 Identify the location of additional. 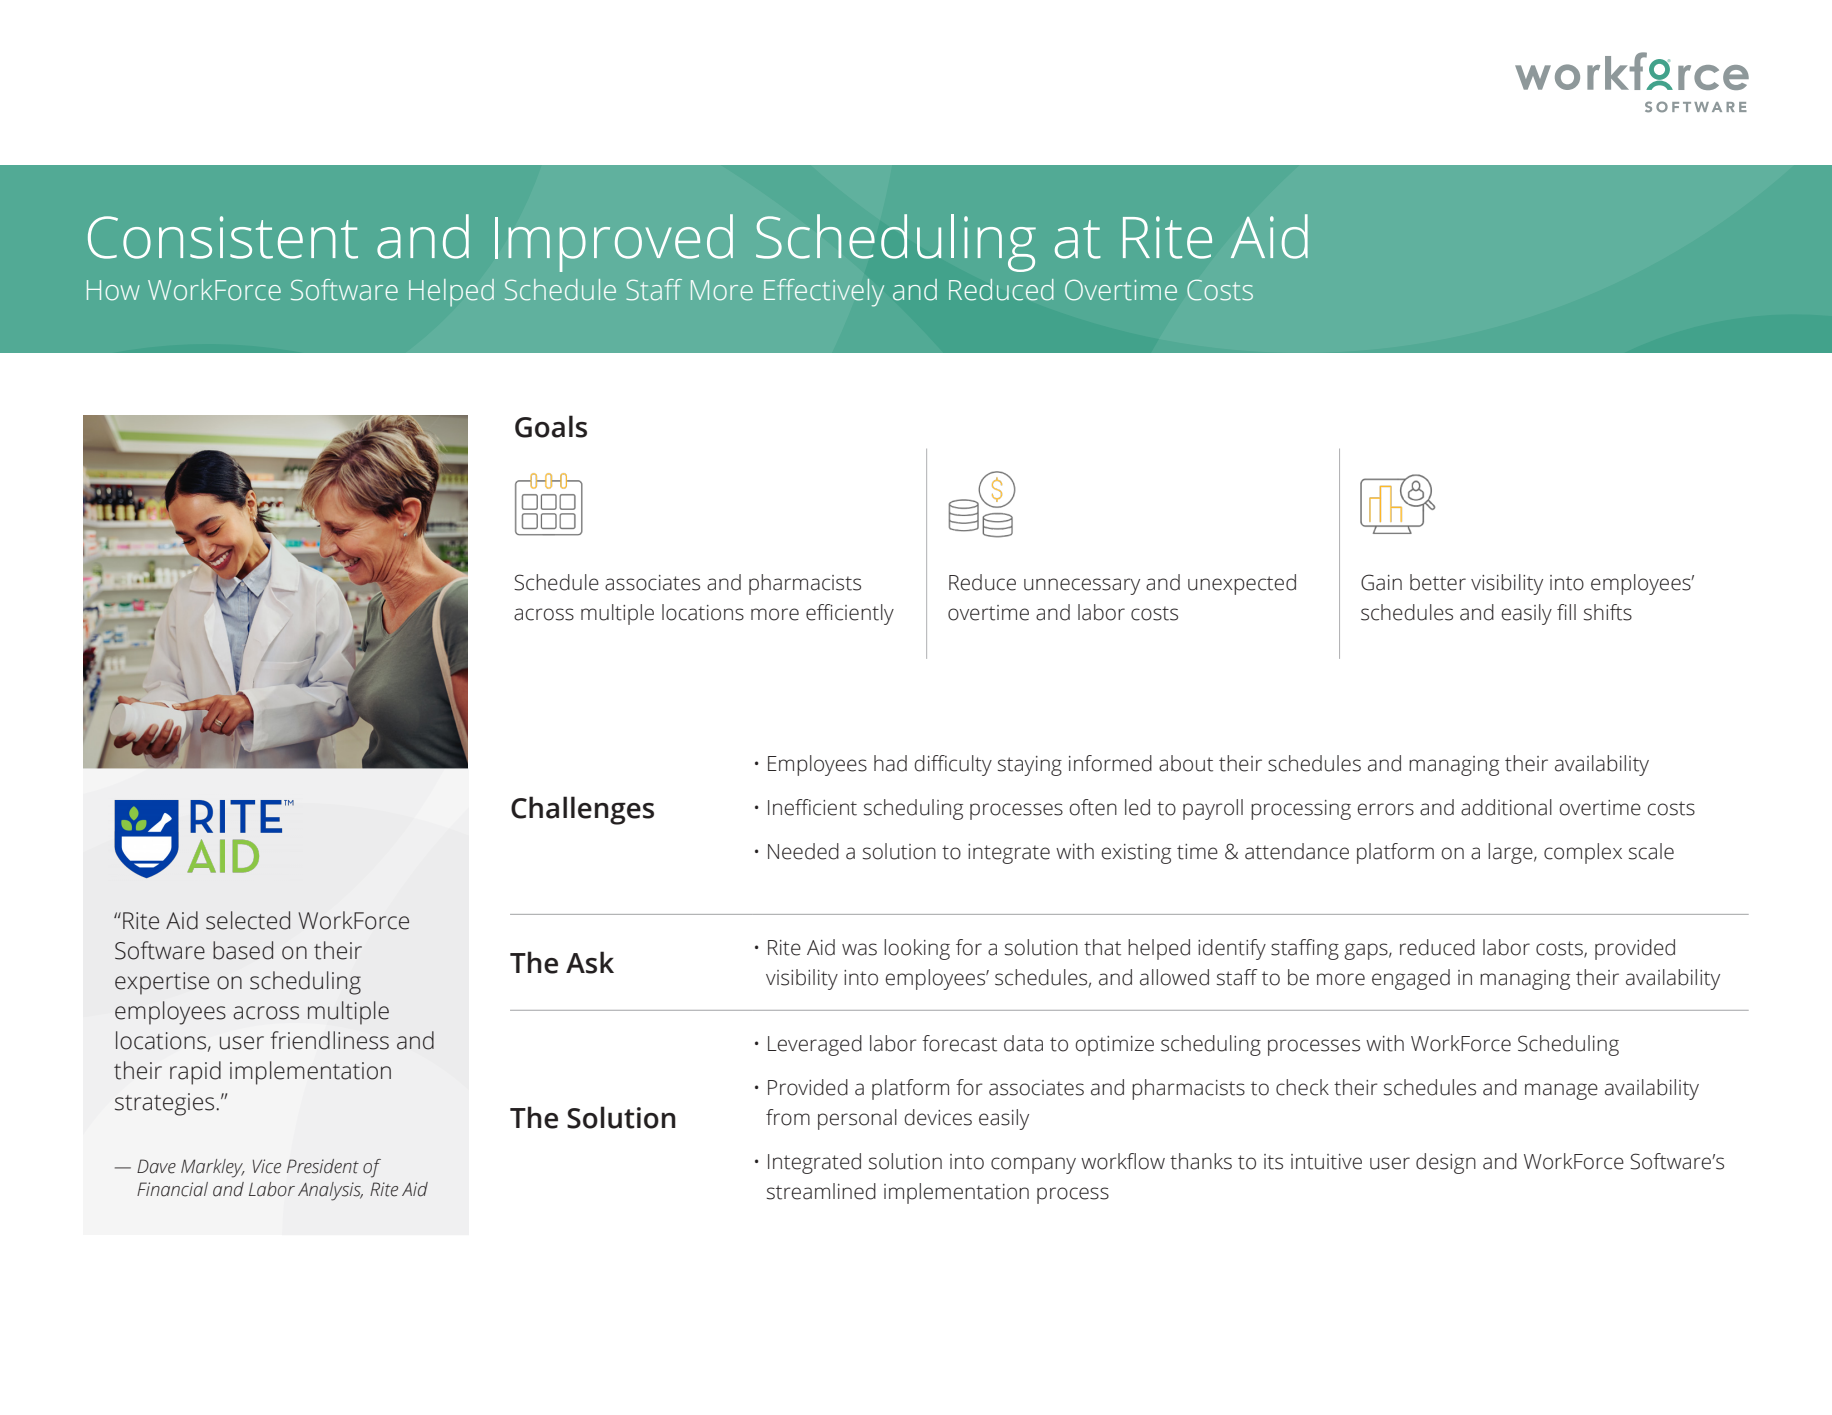
(1506, 807).
